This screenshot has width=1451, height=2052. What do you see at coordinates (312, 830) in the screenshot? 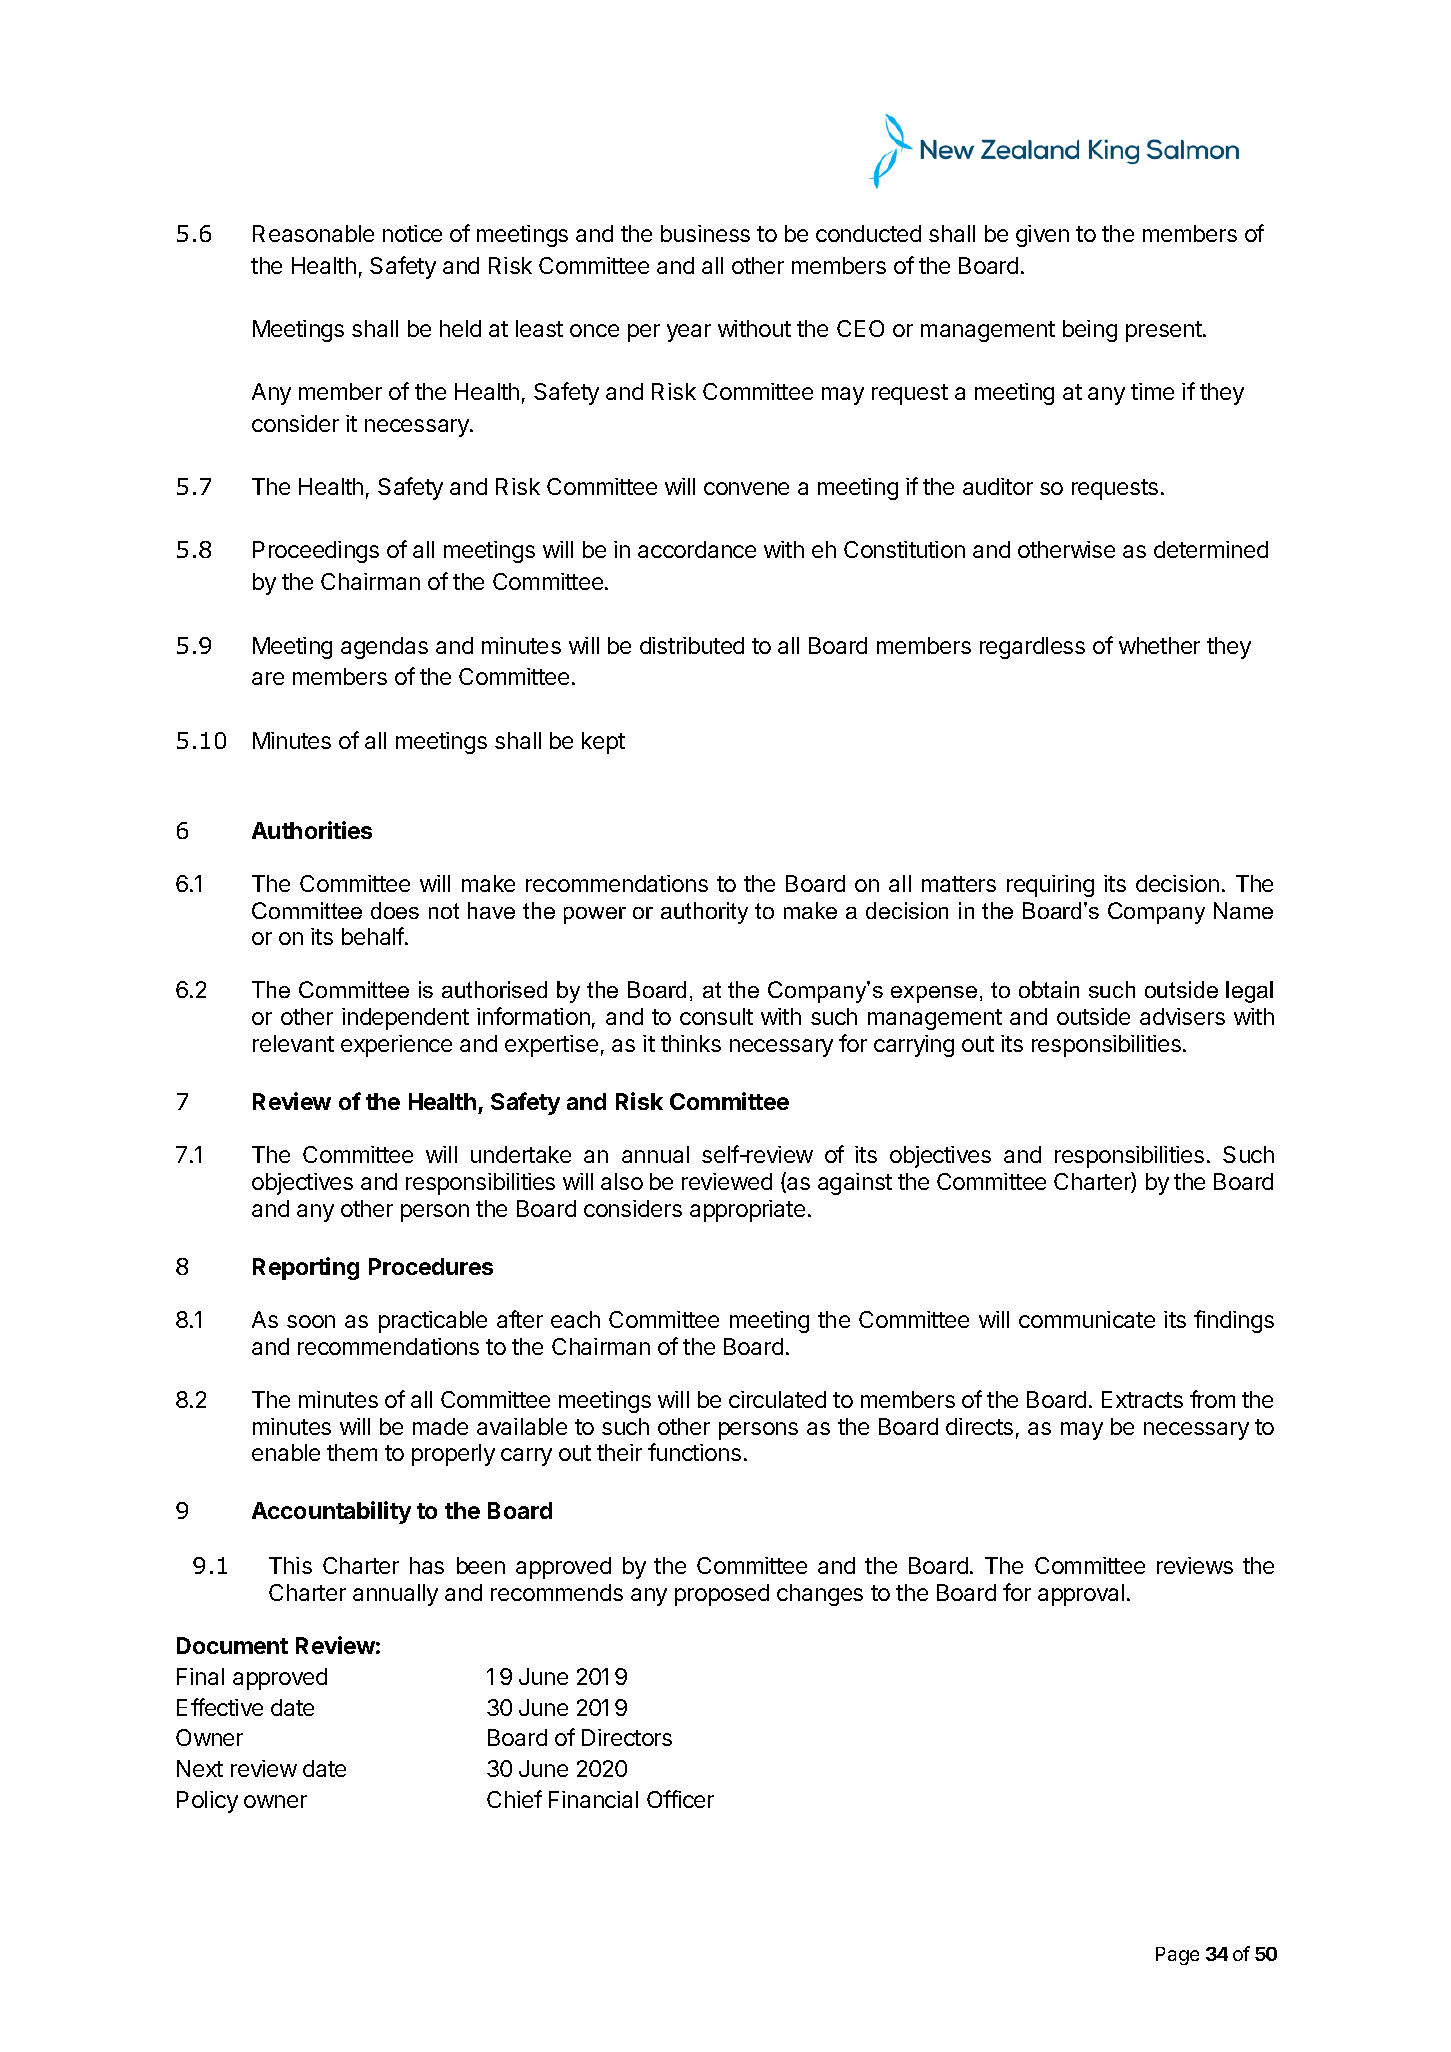
I see `Authorities` at bounding box center [312, 830].
